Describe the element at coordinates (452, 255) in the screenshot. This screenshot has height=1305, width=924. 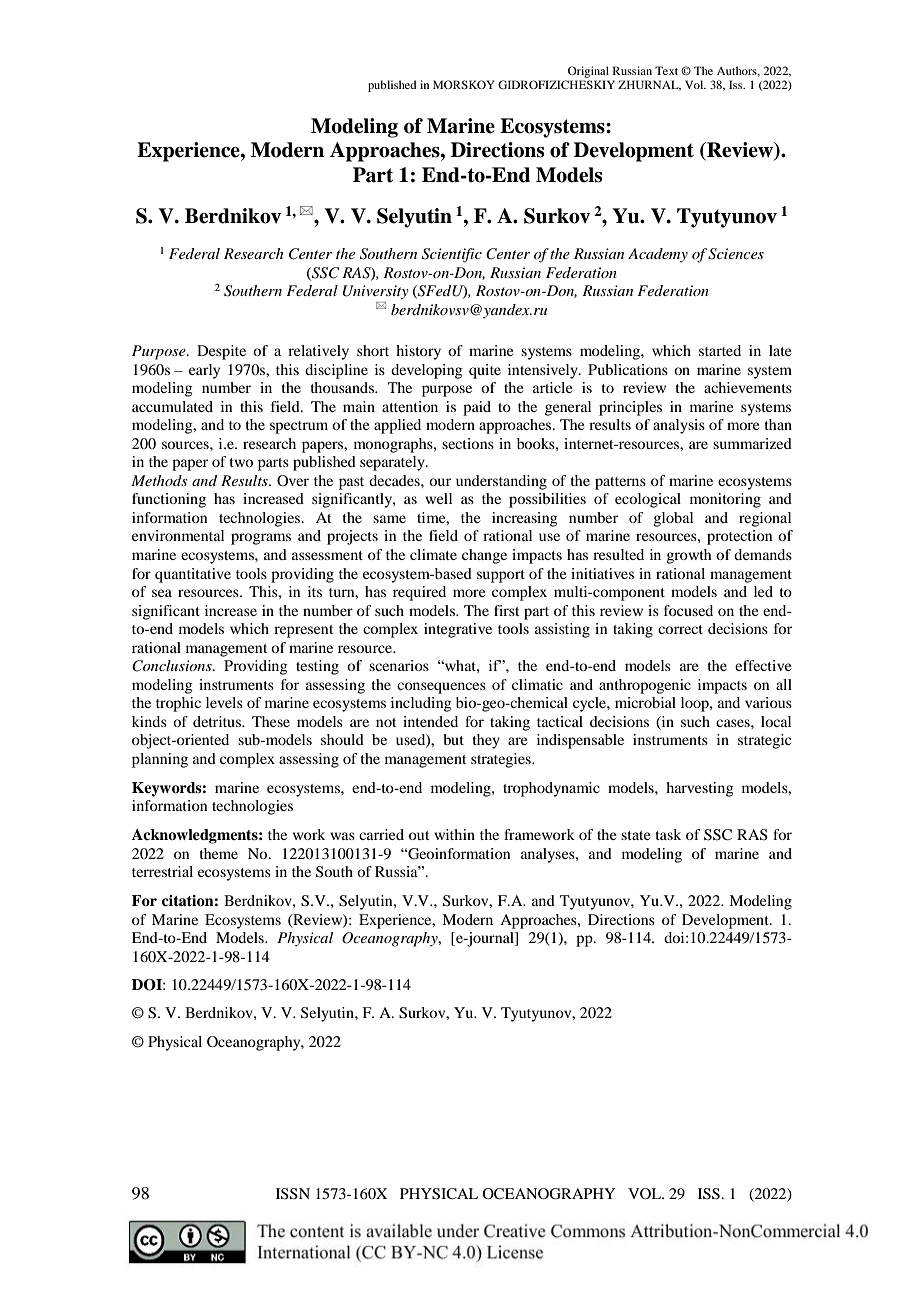
I see `Scientific` at that location.
